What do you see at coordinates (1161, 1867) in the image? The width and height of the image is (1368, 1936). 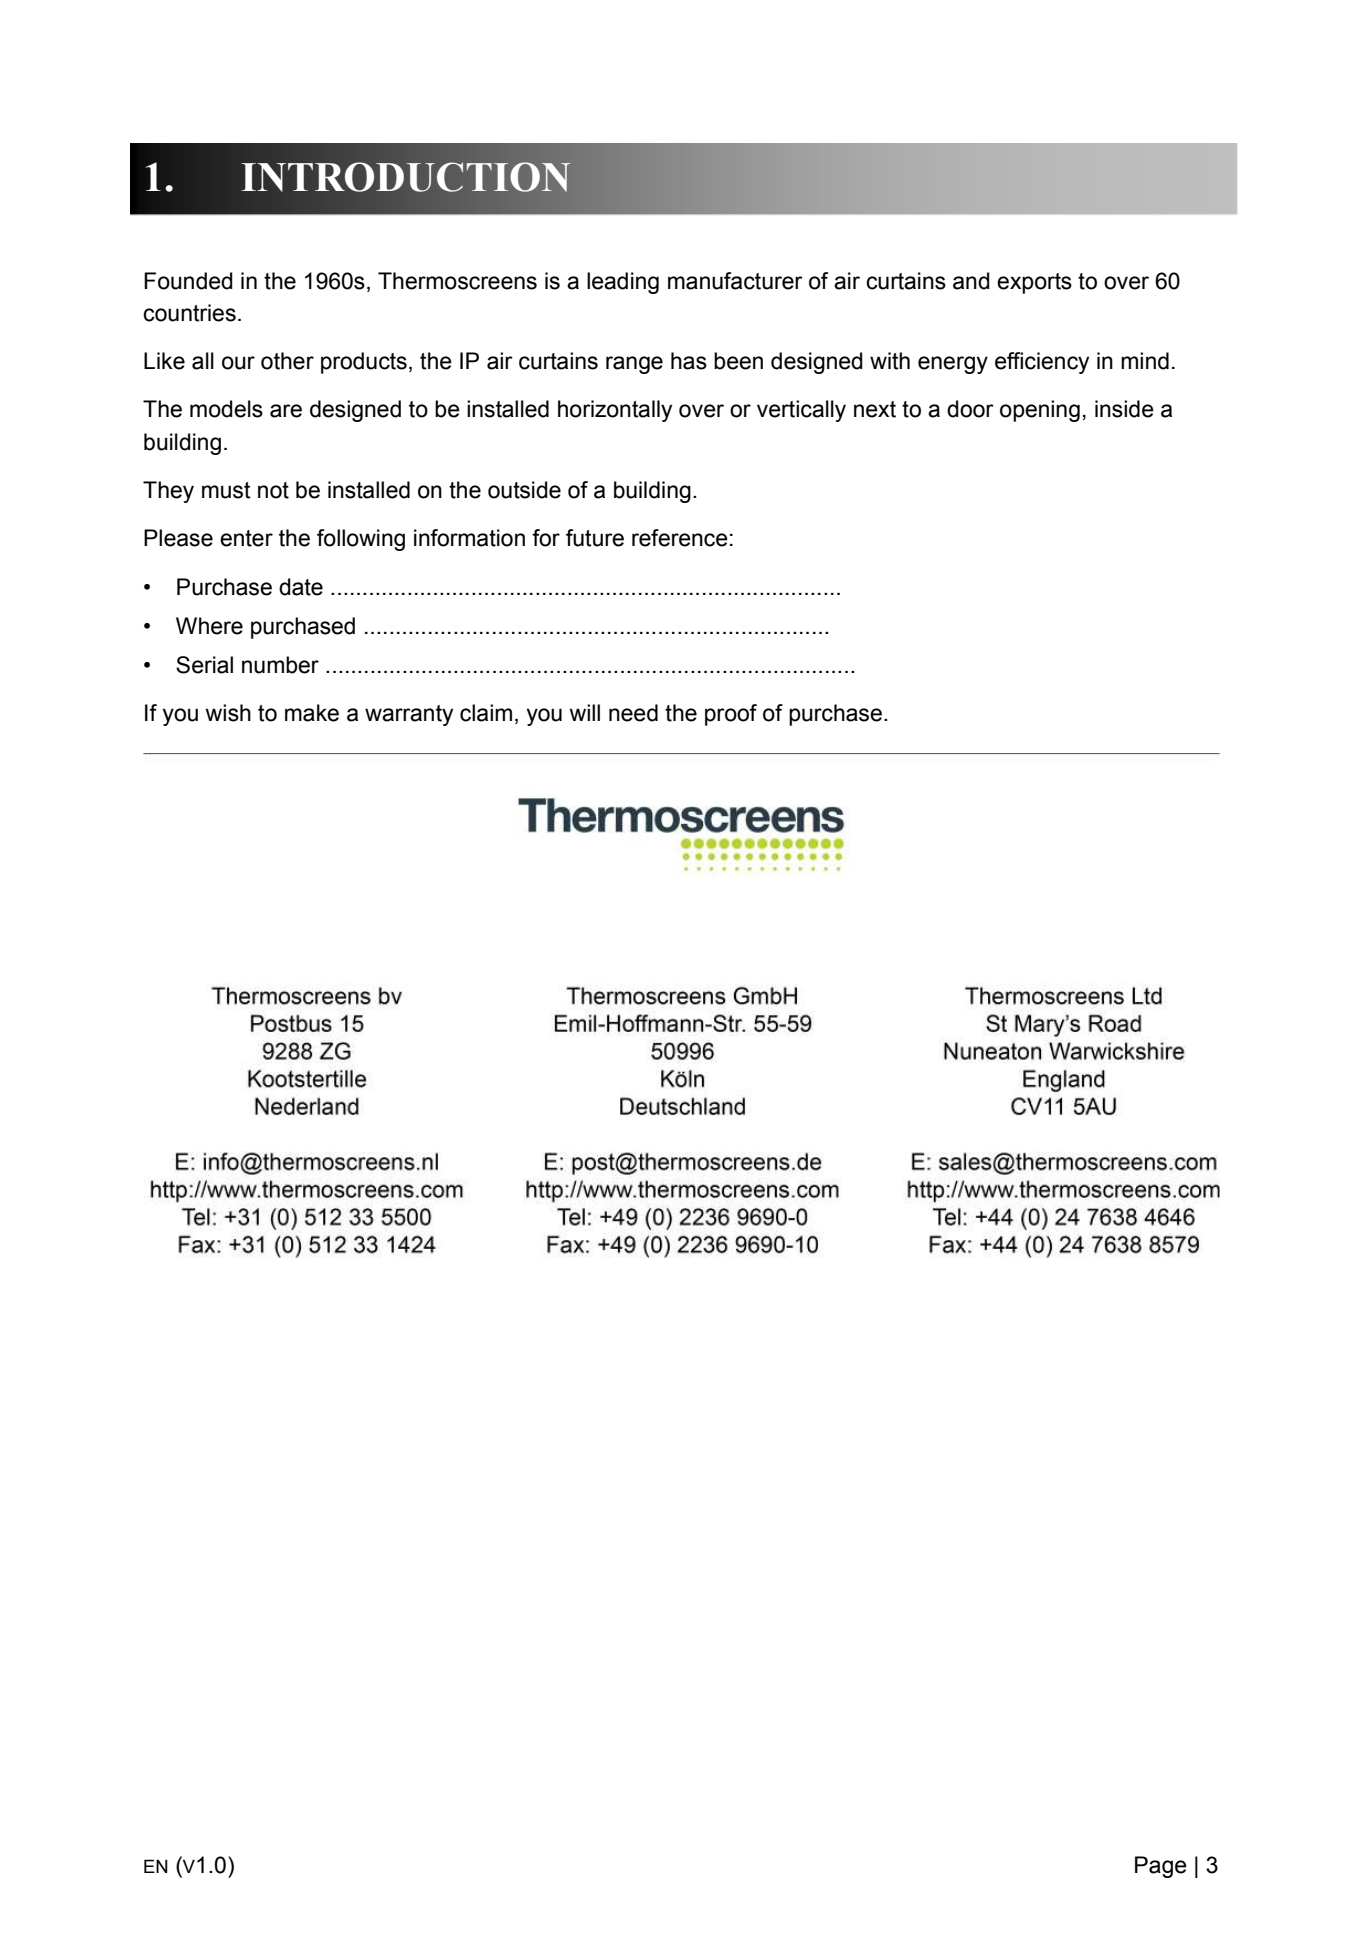 I see `Page` at bounding box center [1161, 1867].
